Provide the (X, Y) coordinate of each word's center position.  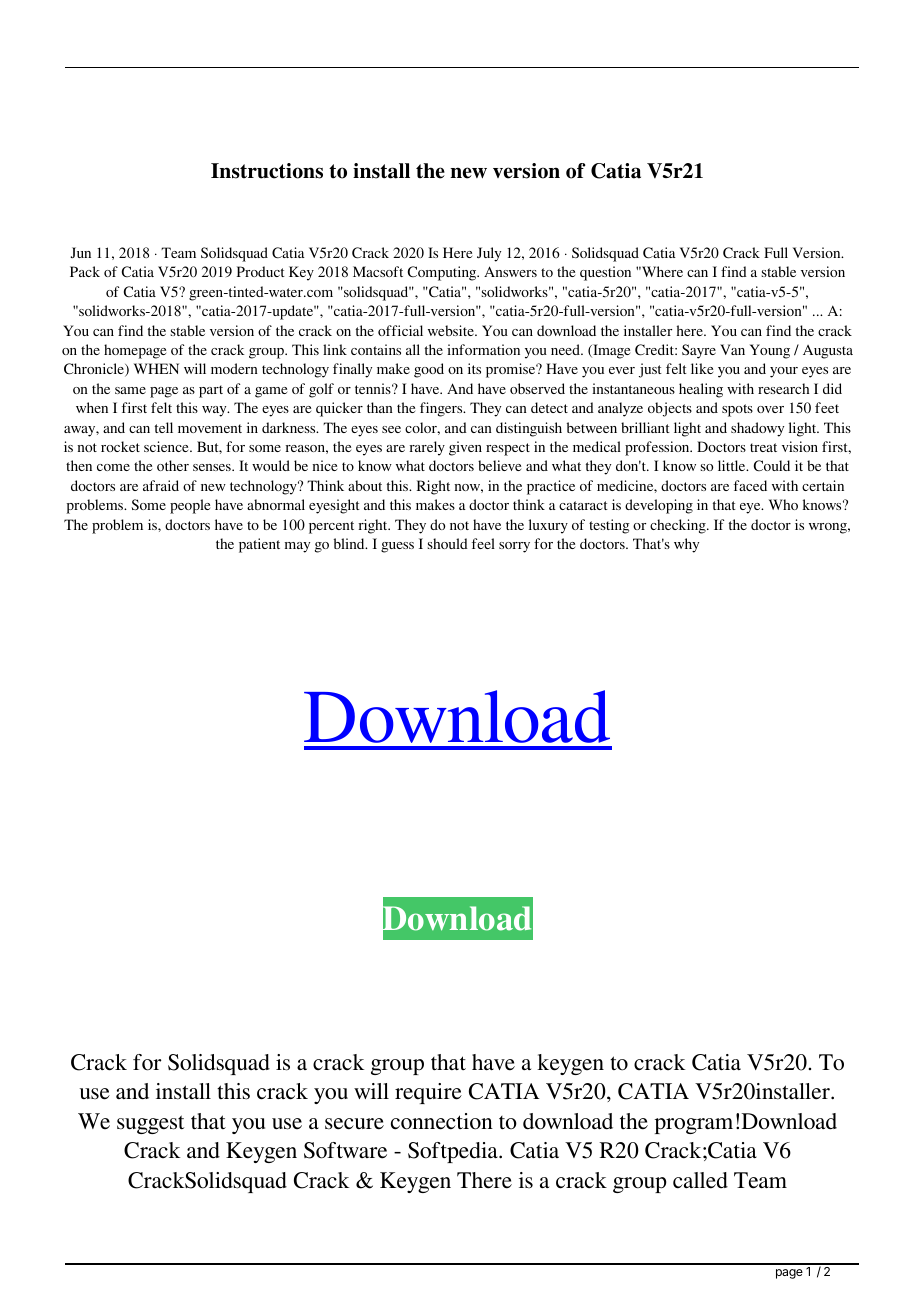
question (605, 273)
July (489, 254)
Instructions (267, 171)
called (700, 1180)
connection (442, 1121)
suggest (150, 1124)
